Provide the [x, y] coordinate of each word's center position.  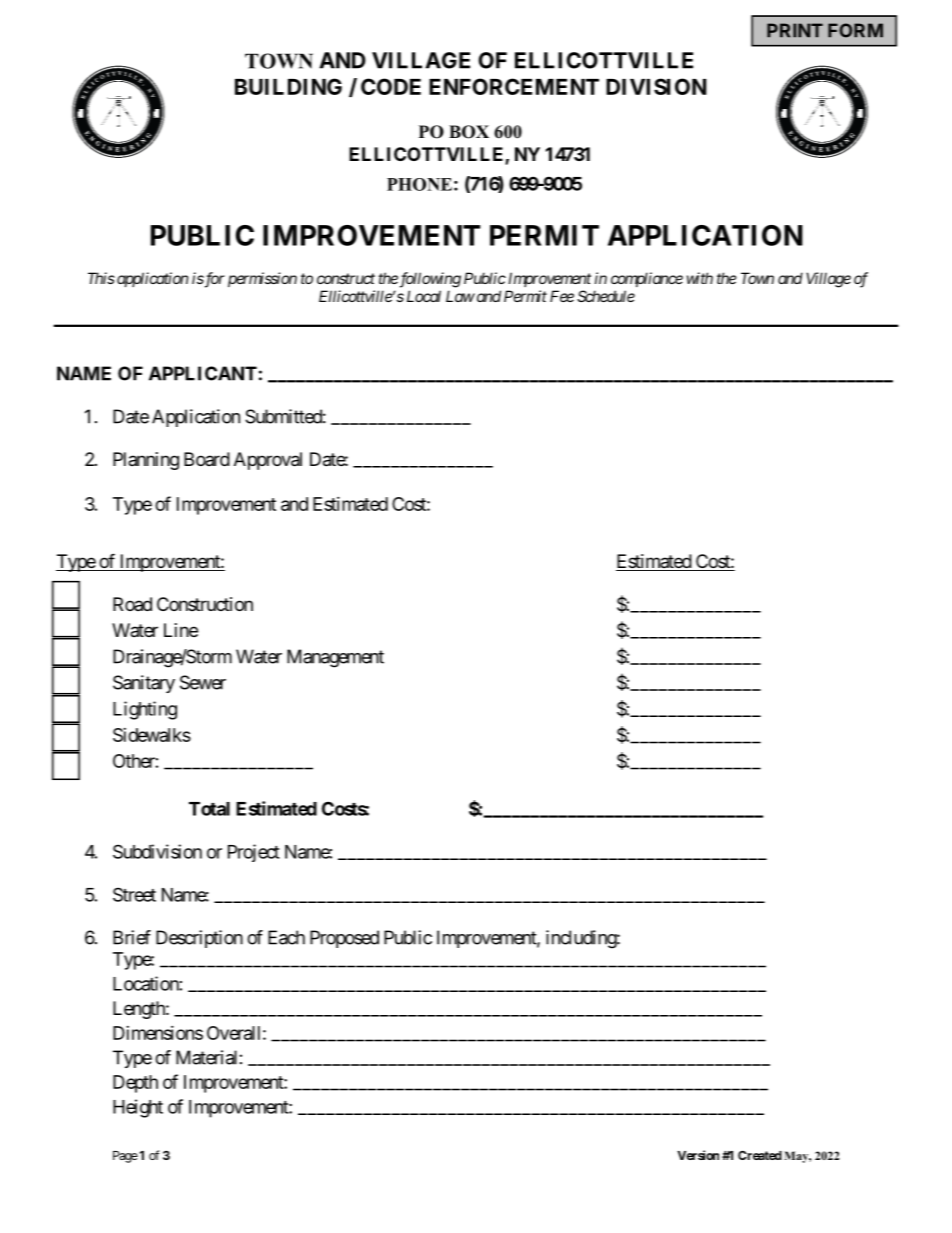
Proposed [344, 939]
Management [335, 658]
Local [424, 296]
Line [181, 630]
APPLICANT [203, 373]
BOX [469, 132]
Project [254, 853]
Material [206, 1057]
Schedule [606, 296]
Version [698, 1155]
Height [138, 1108]
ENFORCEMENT [514, 86]
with [700, 278]
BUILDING [288, 86]
